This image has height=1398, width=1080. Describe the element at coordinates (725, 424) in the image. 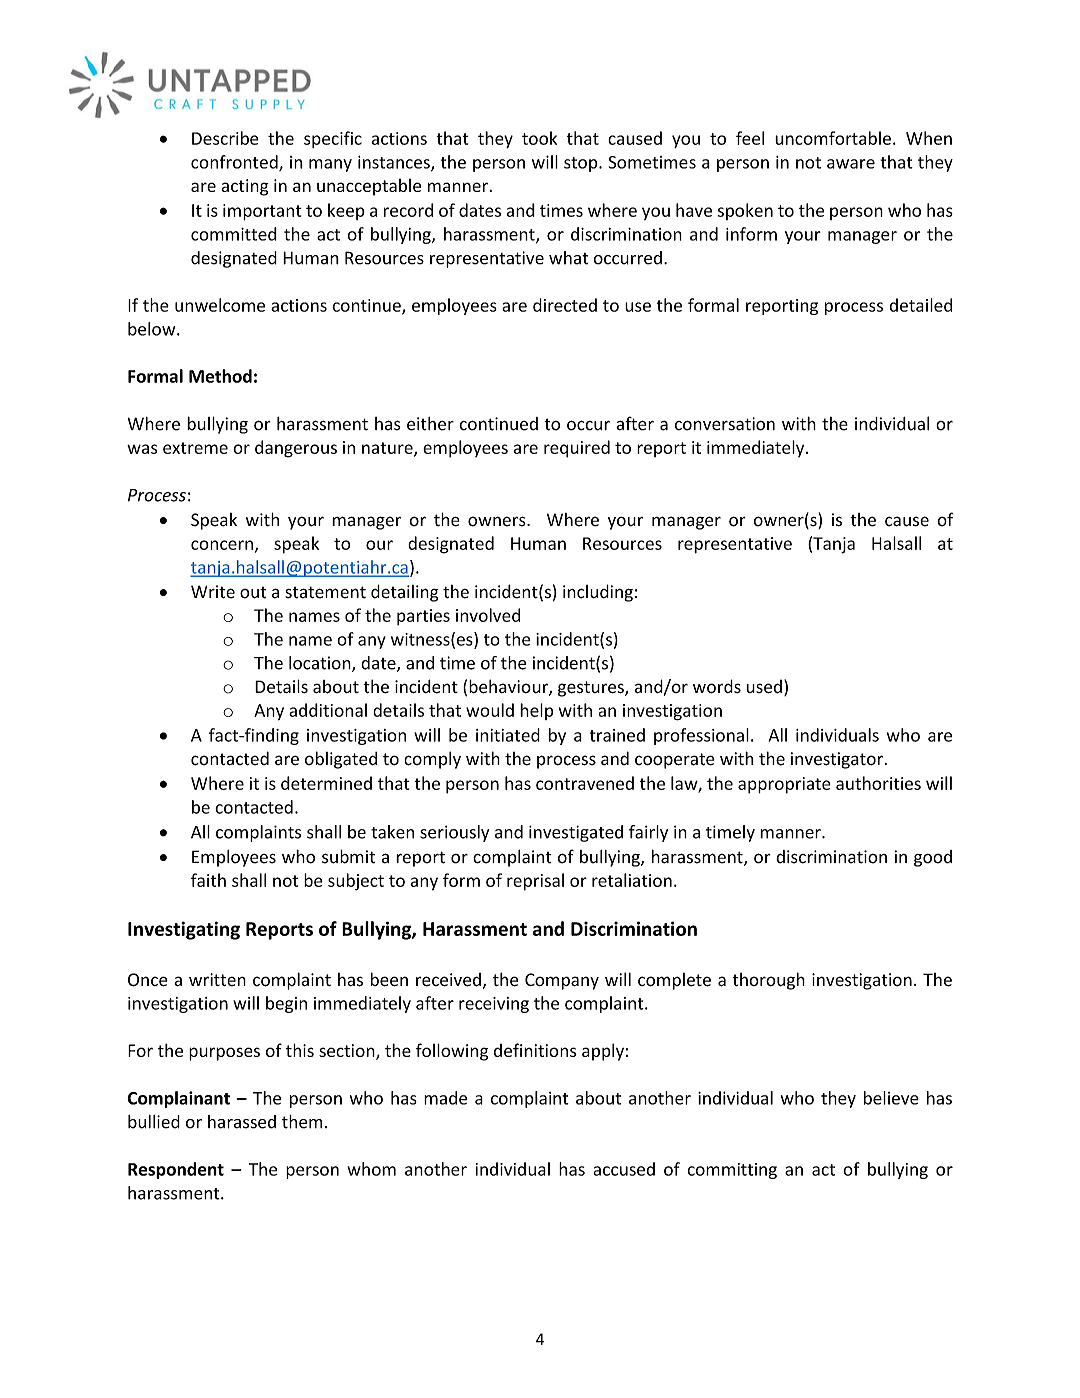

I see `conversation` at that location.
